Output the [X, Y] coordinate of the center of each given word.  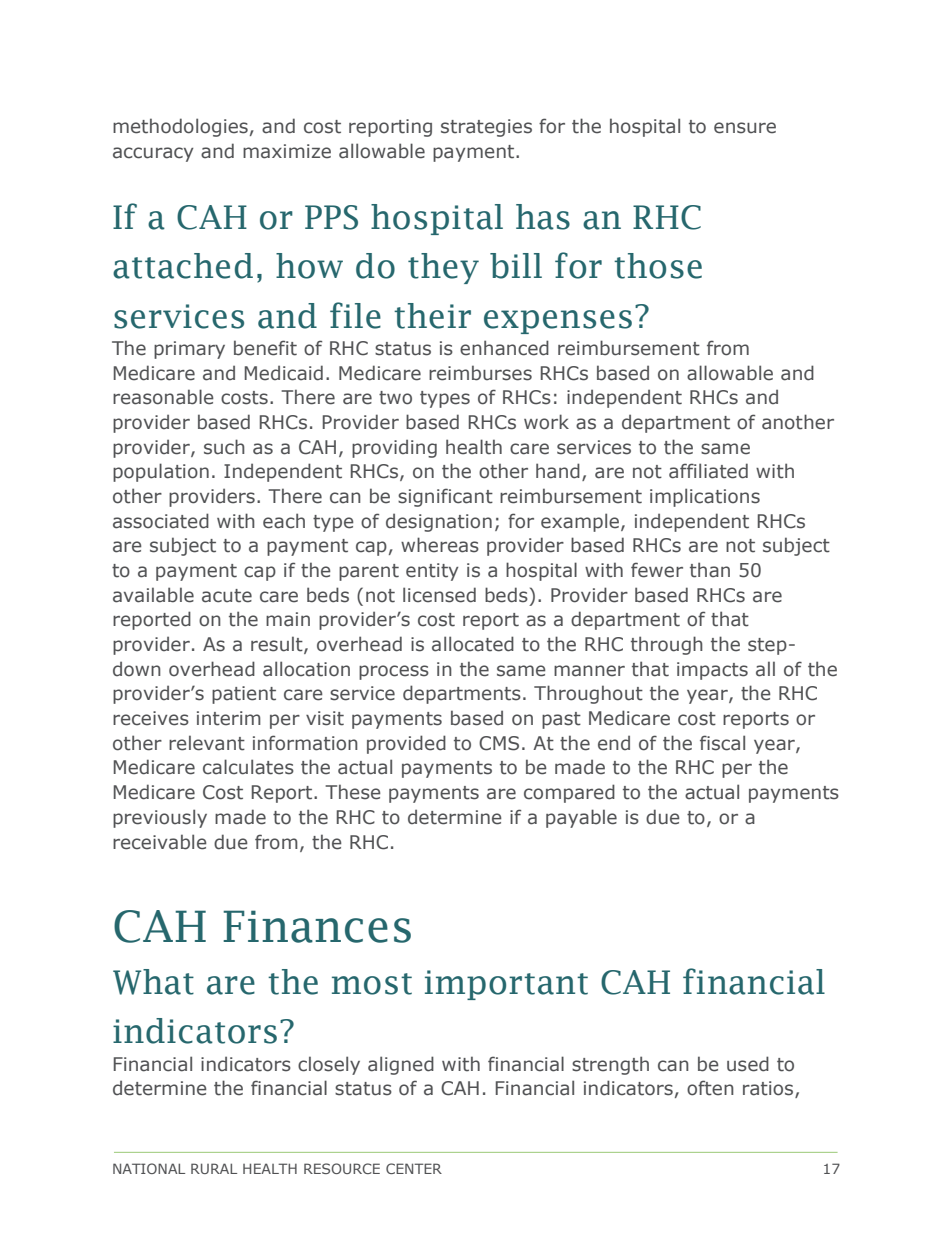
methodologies [180, 127]
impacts [712, 671]
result [278, 645]
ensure [745, 128]
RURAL [214, 1168]
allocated [473, 644]
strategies [486, 128]
